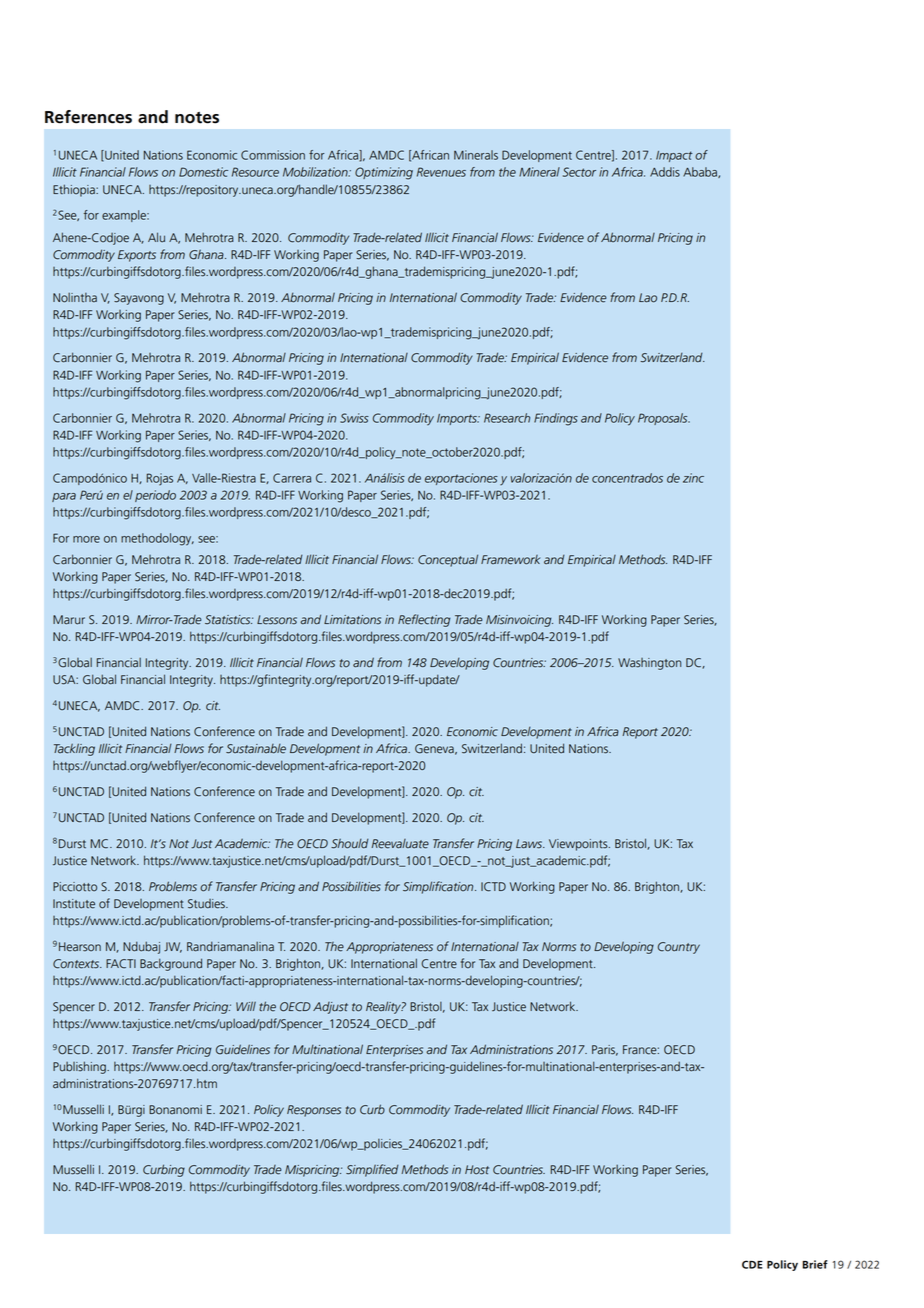 This image has width=924, height=1308. What do you see at coordinates (477, 1170) in the image?
I see `Host` at bounding box center [477, 1170].
